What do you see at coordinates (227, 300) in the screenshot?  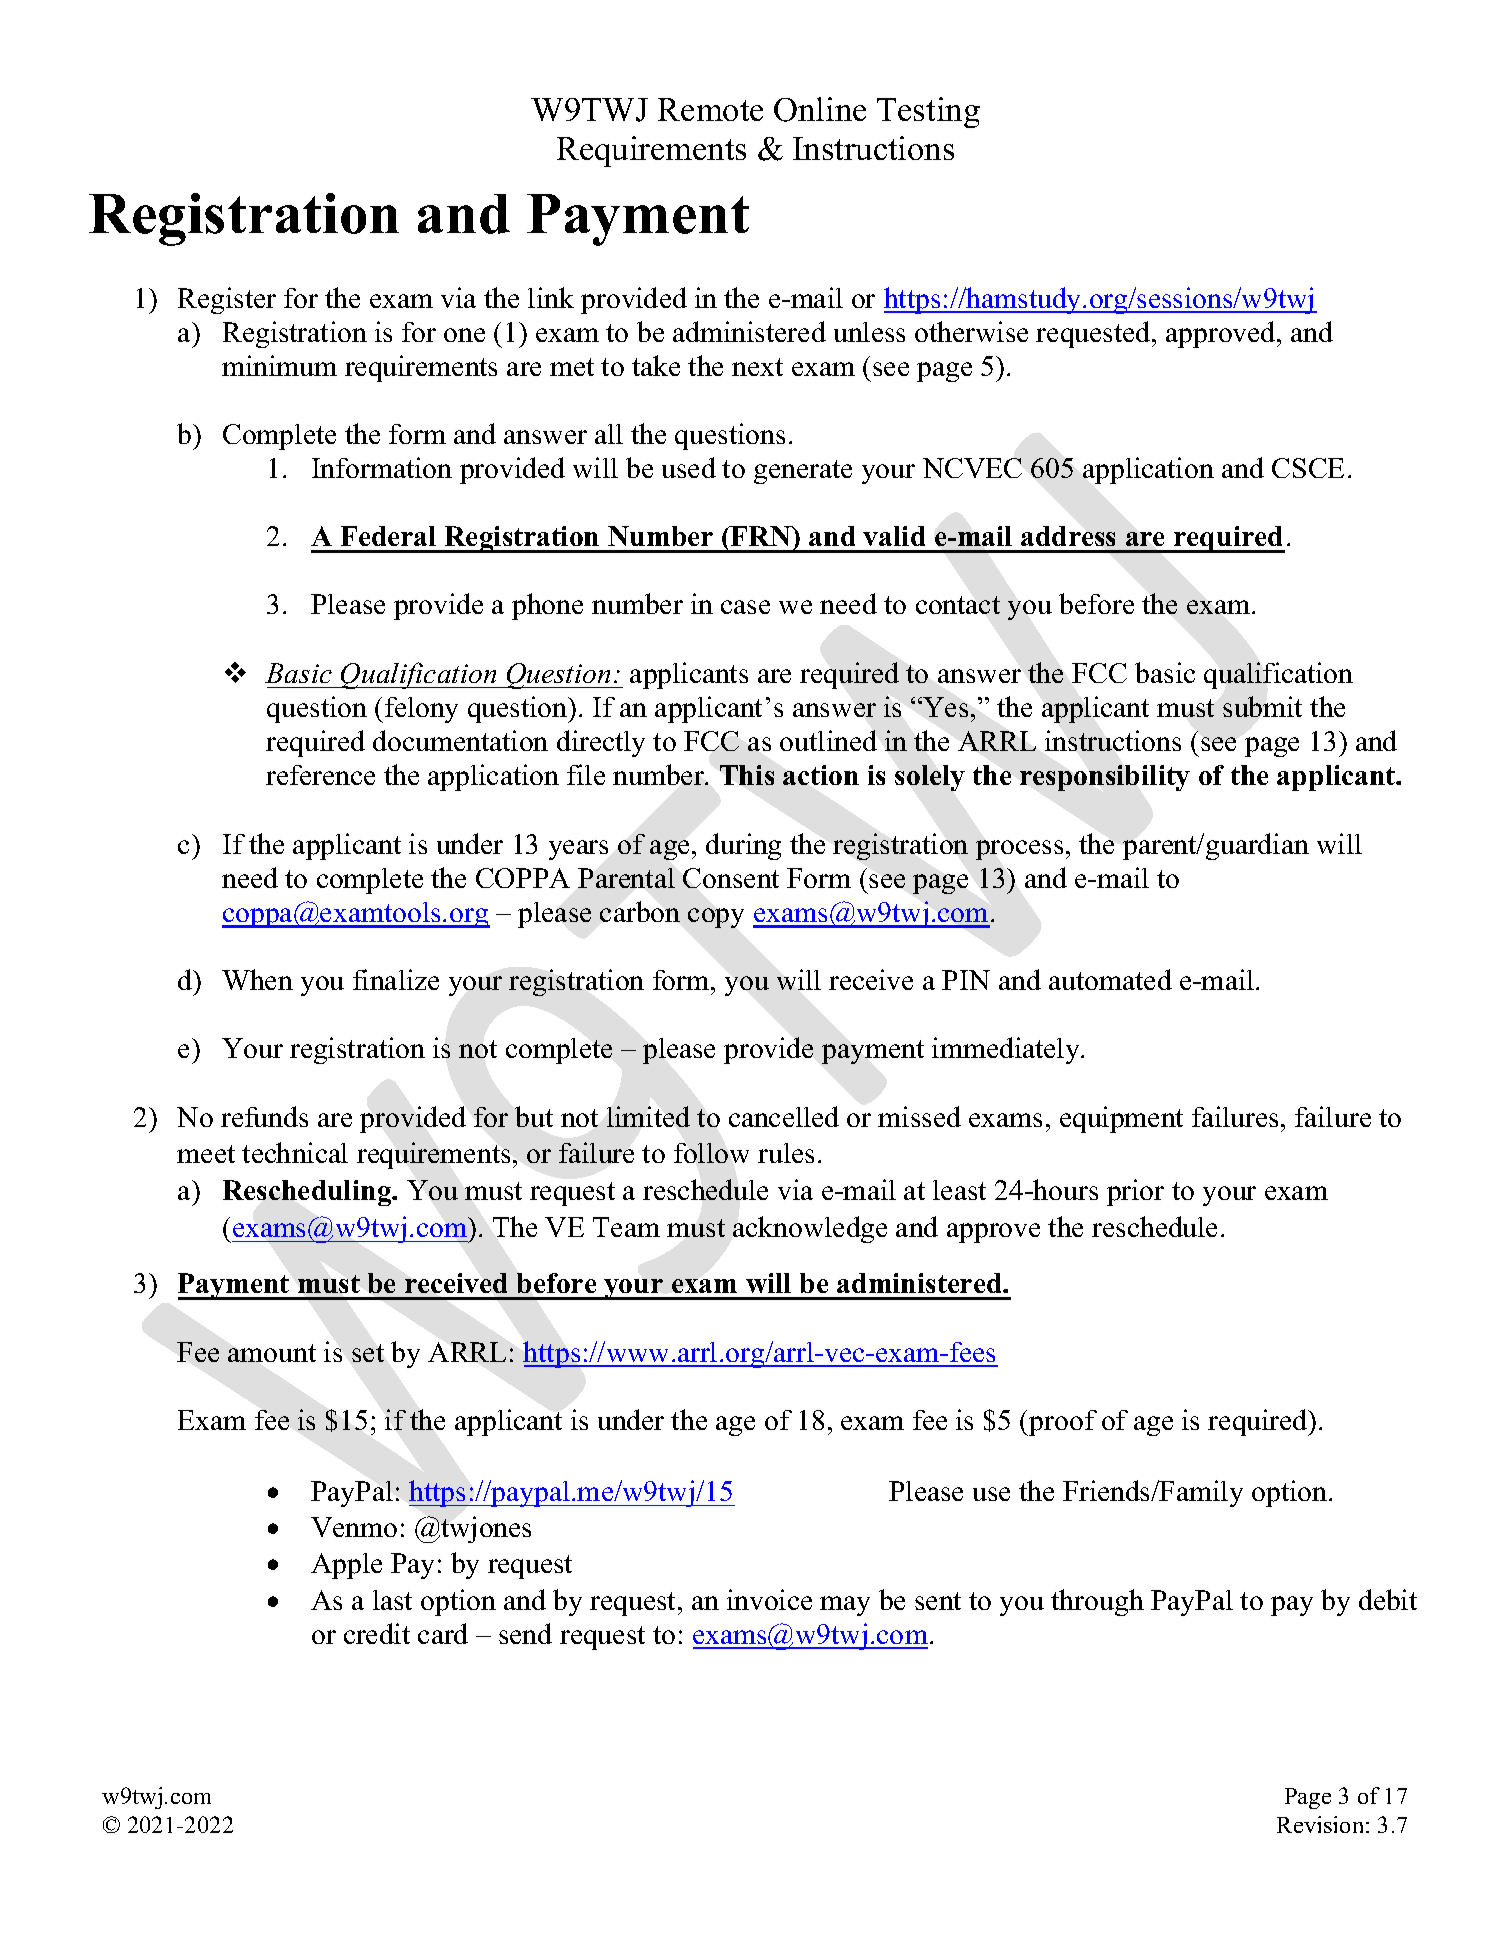 I see `Register` at bounding box center [227, 300].
